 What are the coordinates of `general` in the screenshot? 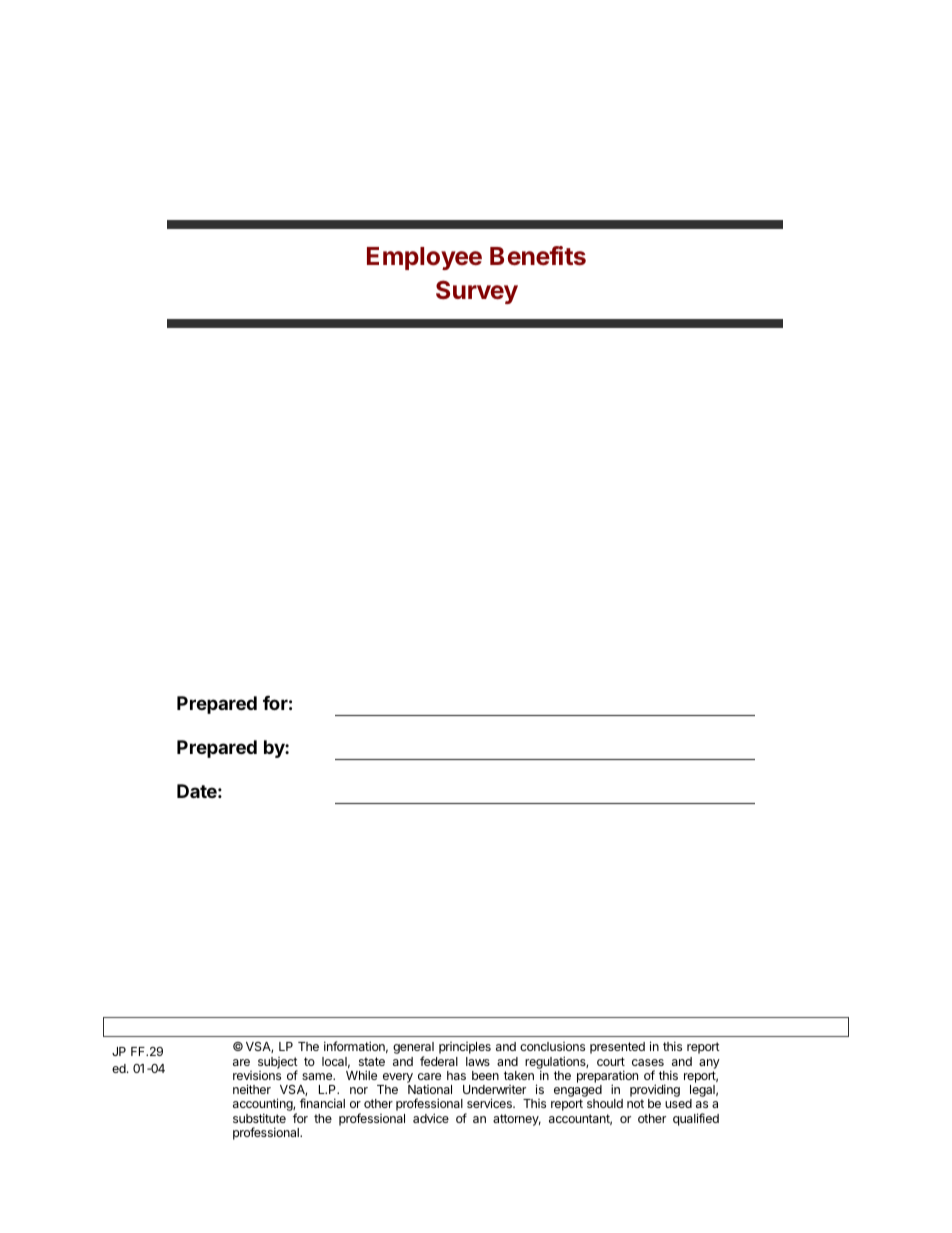 It's located at (413, 1049).
